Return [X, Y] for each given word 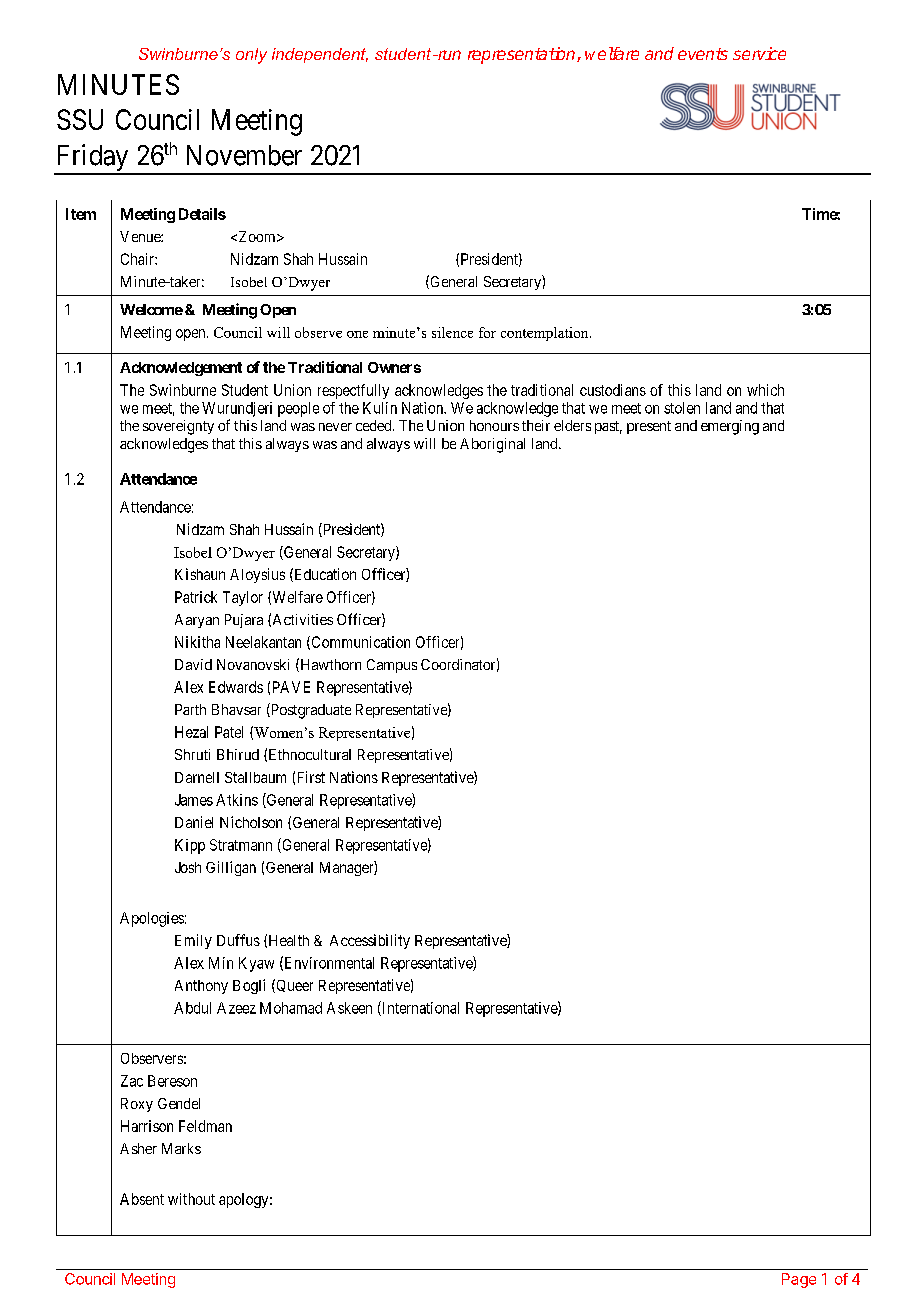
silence [452, 332]
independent [320, 55]
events [703, 54]
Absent [142, 1199]
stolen [682, 408]
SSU [80, 119]
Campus [392, 666]
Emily [193, 941]
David [193, 664]
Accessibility [370, 941]
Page [799, 1280]
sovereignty [178, 427]
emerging [730, 427]
